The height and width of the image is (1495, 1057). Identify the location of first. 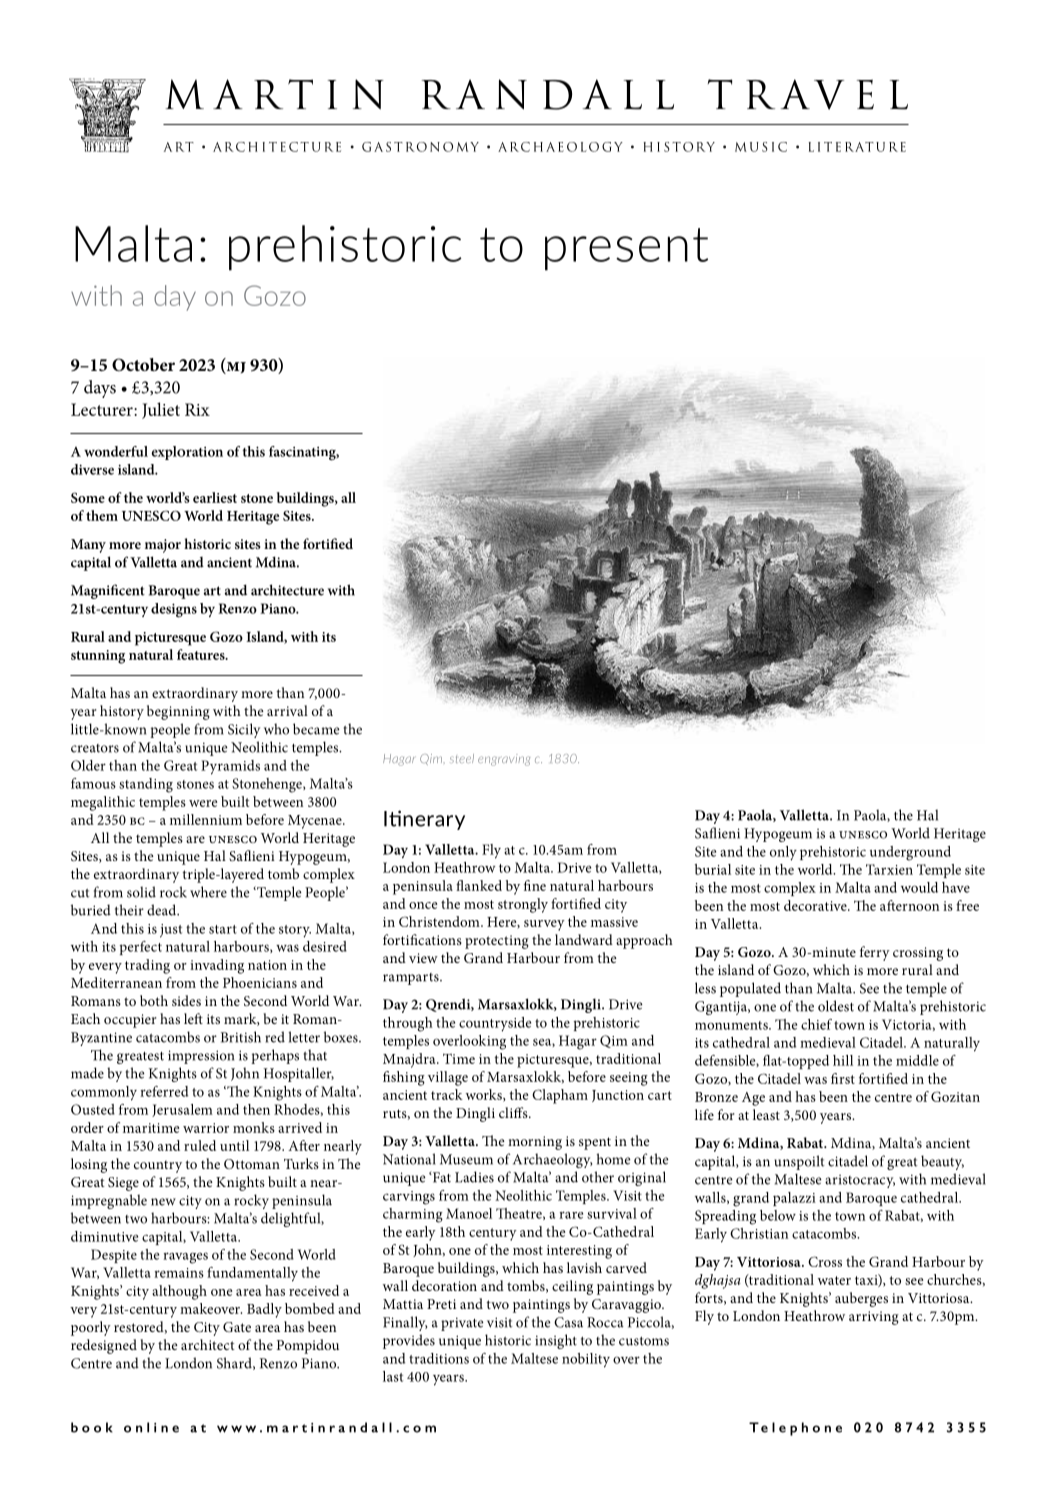
(843, 1078).
